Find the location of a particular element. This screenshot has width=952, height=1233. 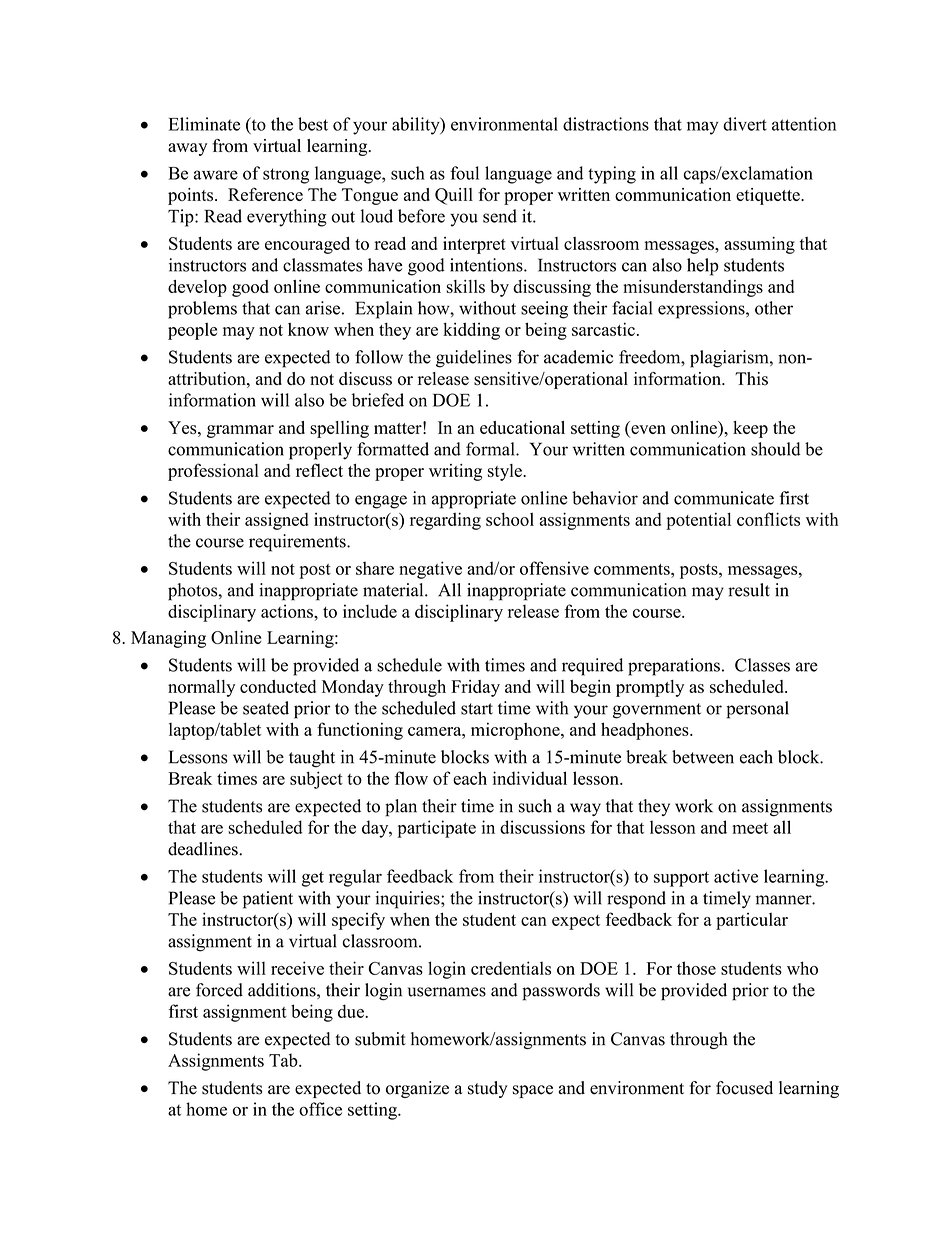

office is located at coordinates (320, 1109).
